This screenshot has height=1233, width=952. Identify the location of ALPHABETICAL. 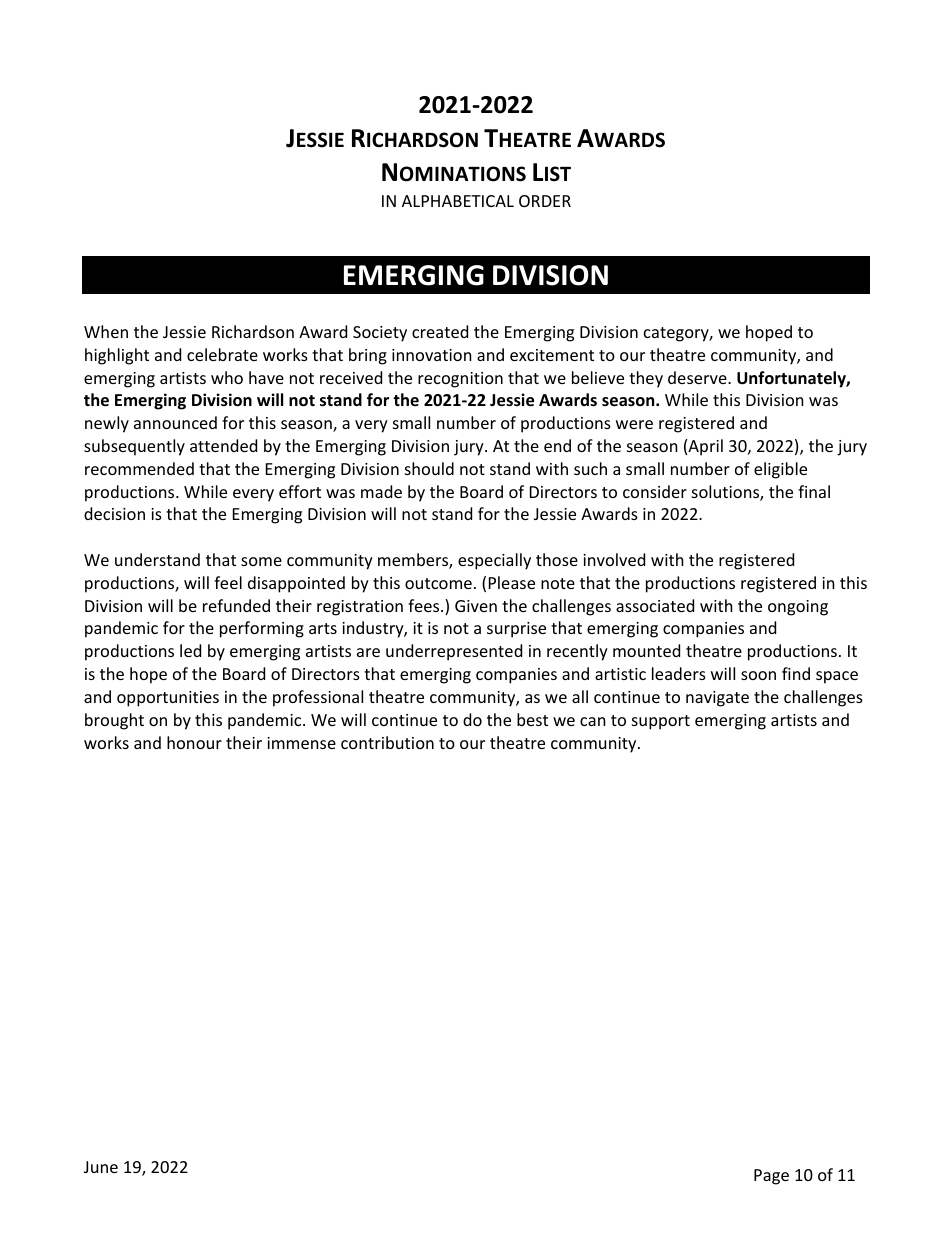
(458, 201).
